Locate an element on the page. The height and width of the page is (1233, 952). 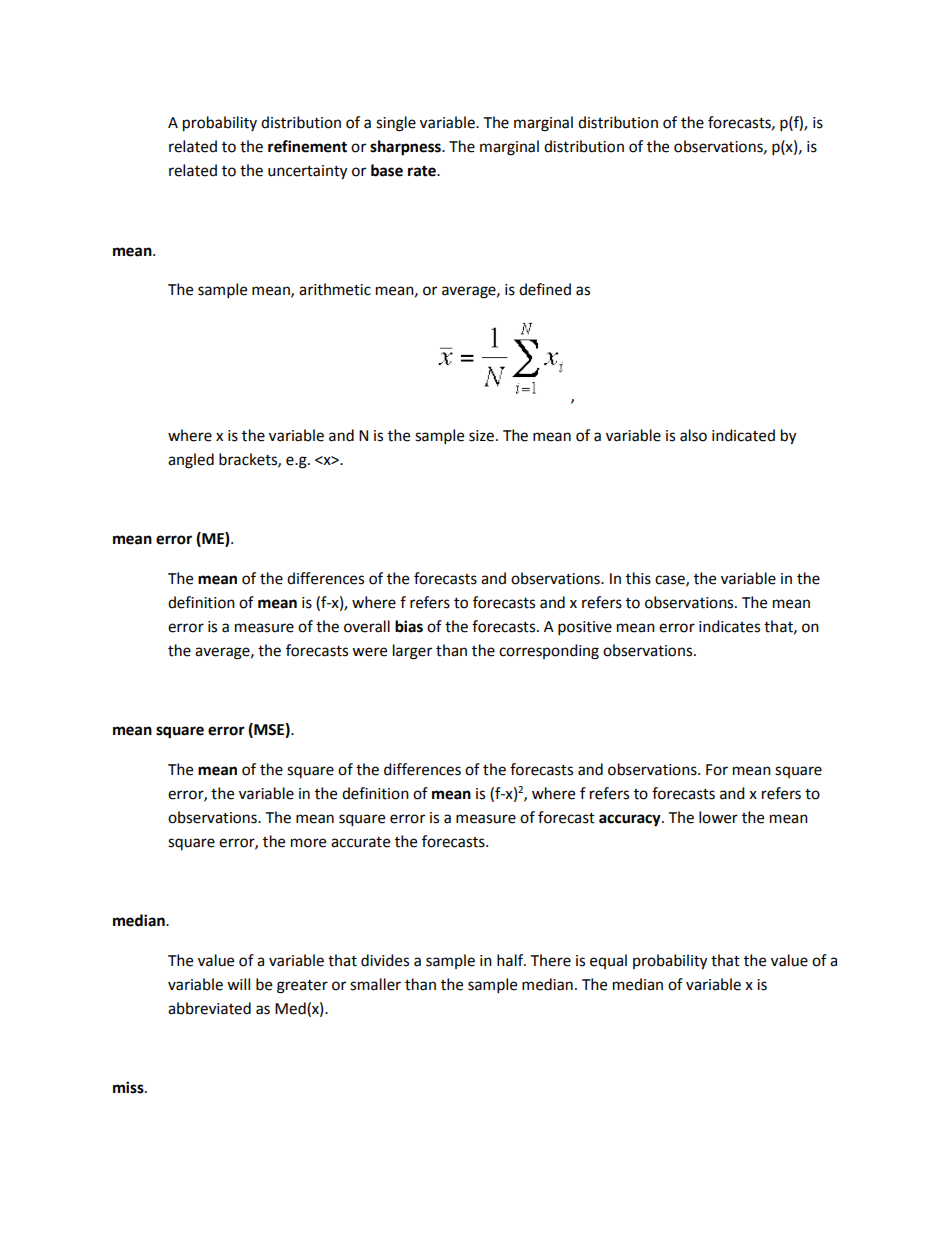
angled is located at coordinates (191, 461).
